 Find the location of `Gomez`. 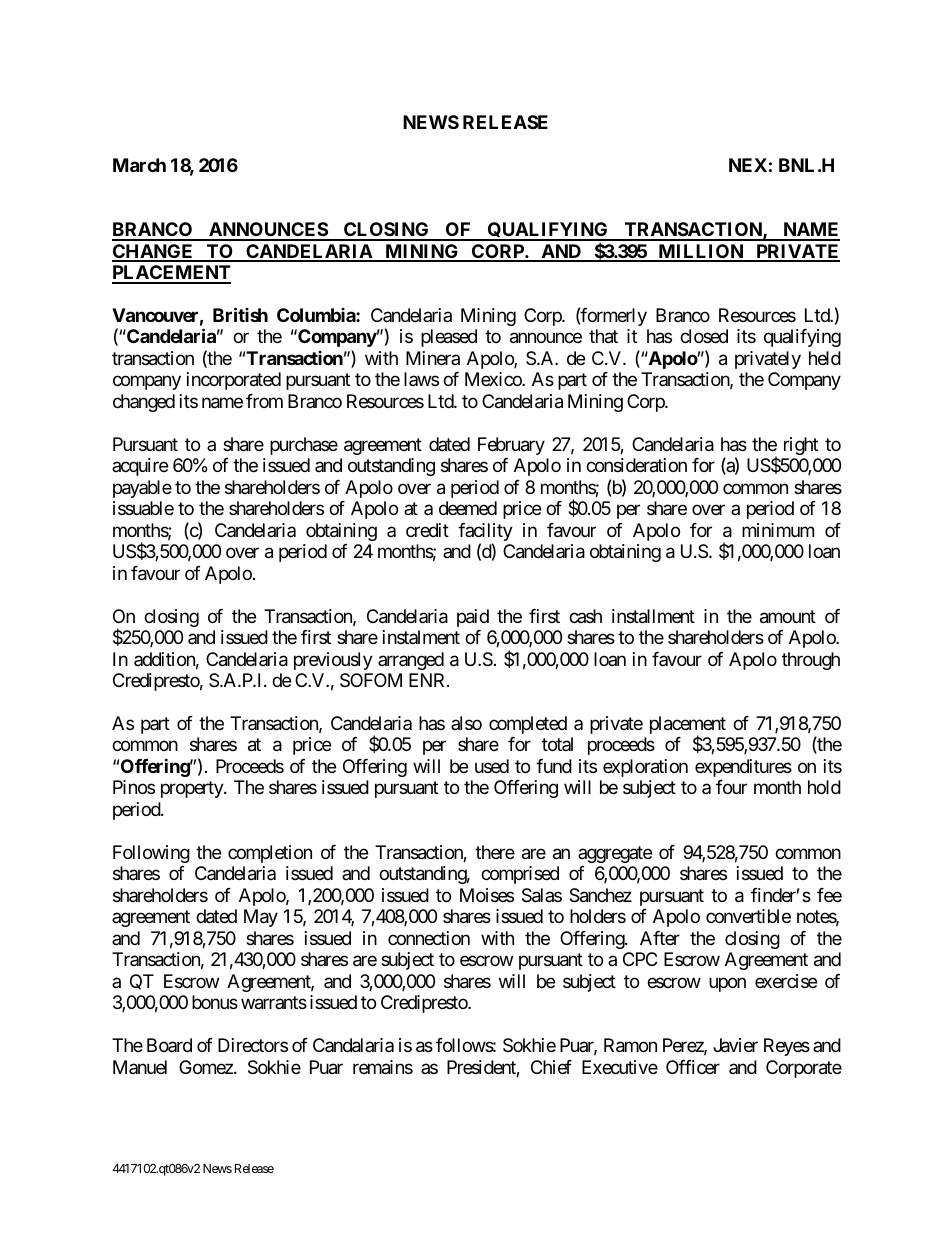

Gomez is located at coordinates (206, 1067).
